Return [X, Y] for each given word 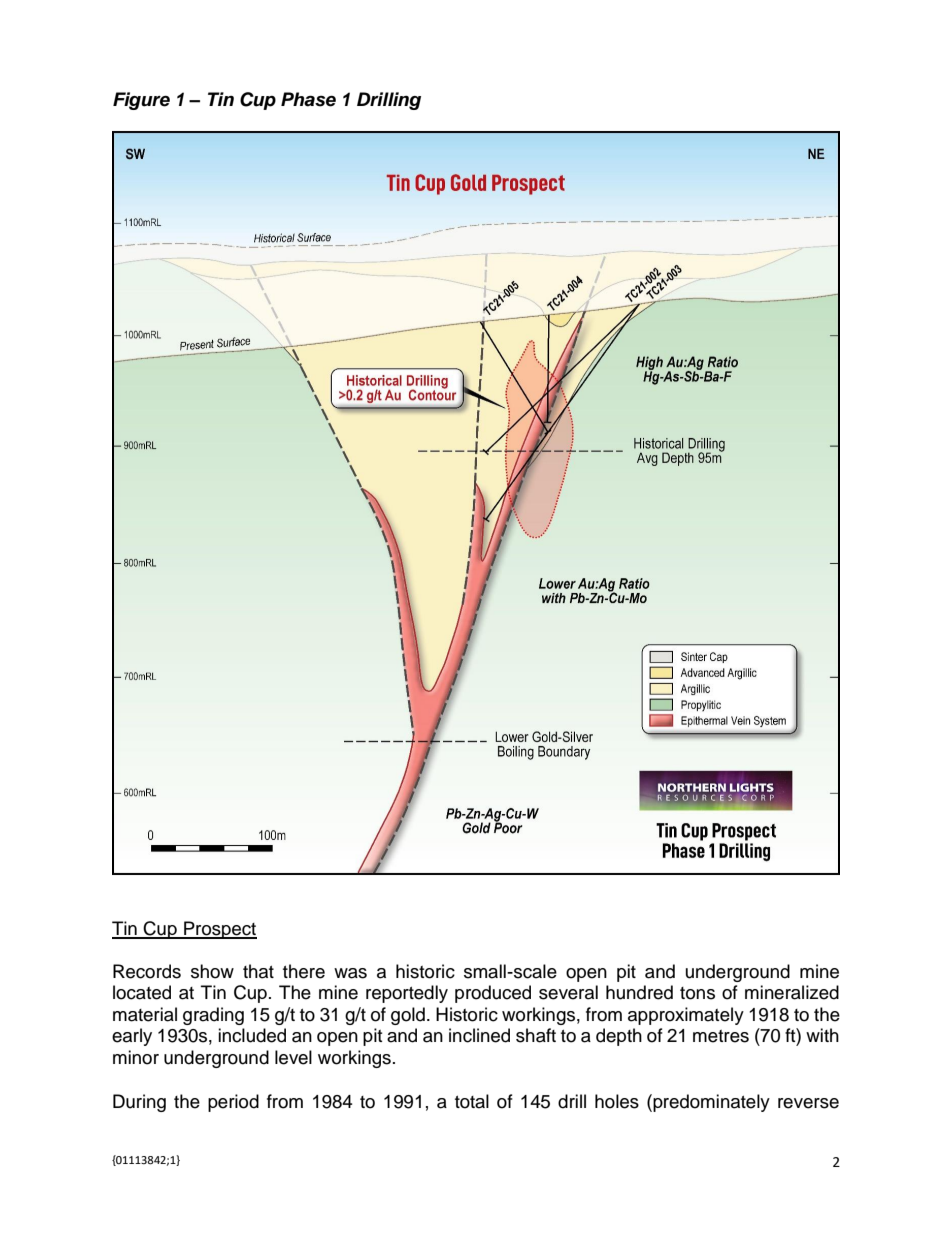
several [568, 992]
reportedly [407, 994]
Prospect [219, 930]
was [350, 973]
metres [721, 1036]
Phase [308, 99]
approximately [686, 1016]
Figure [141, 101]
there [304, 971]
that [258, 971]
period [233, 1103]
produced [493, 994]
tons [697, 993]
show [212, 971]
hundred [639, 992]
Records [147, 971]
